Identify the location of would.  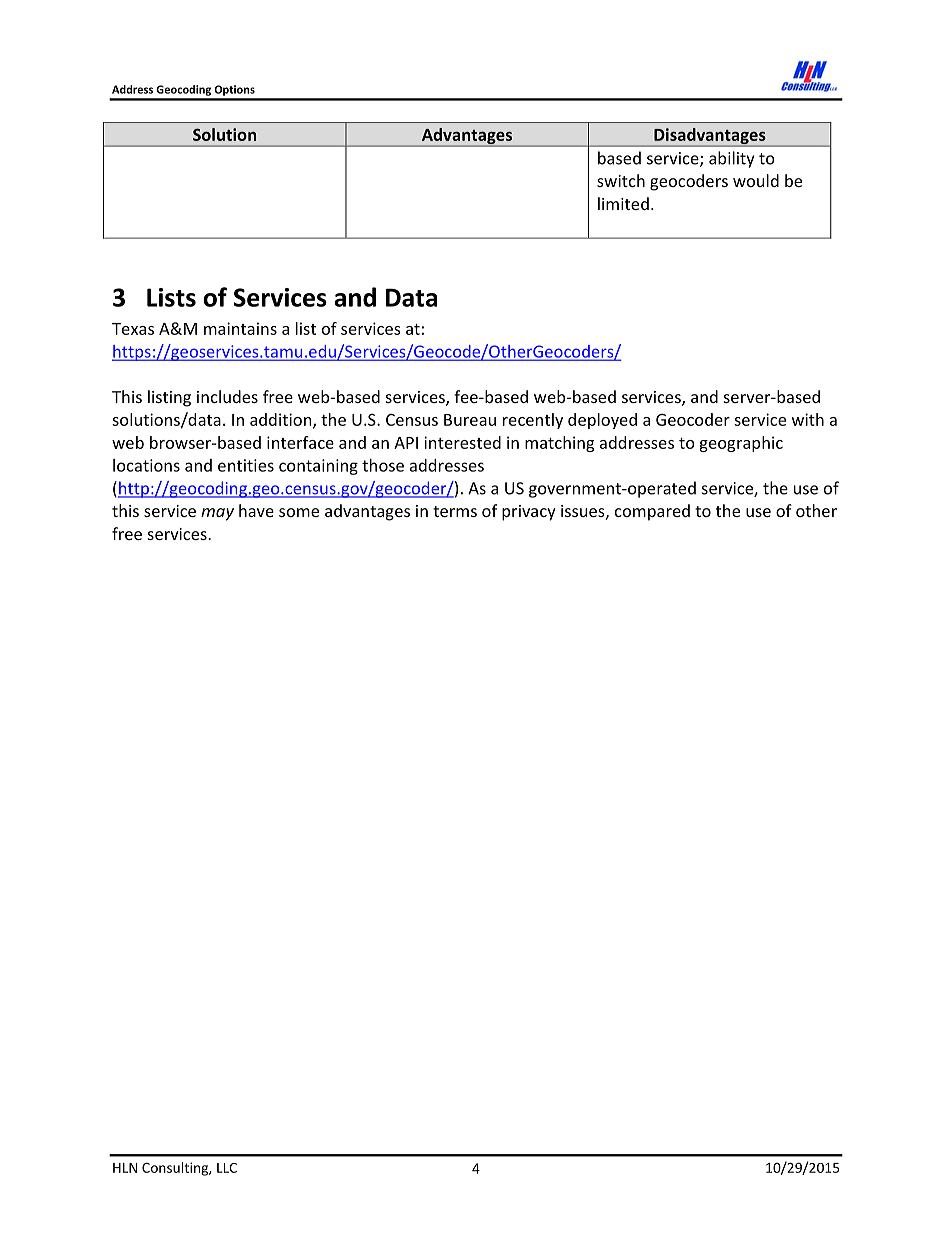
(756, 180).
